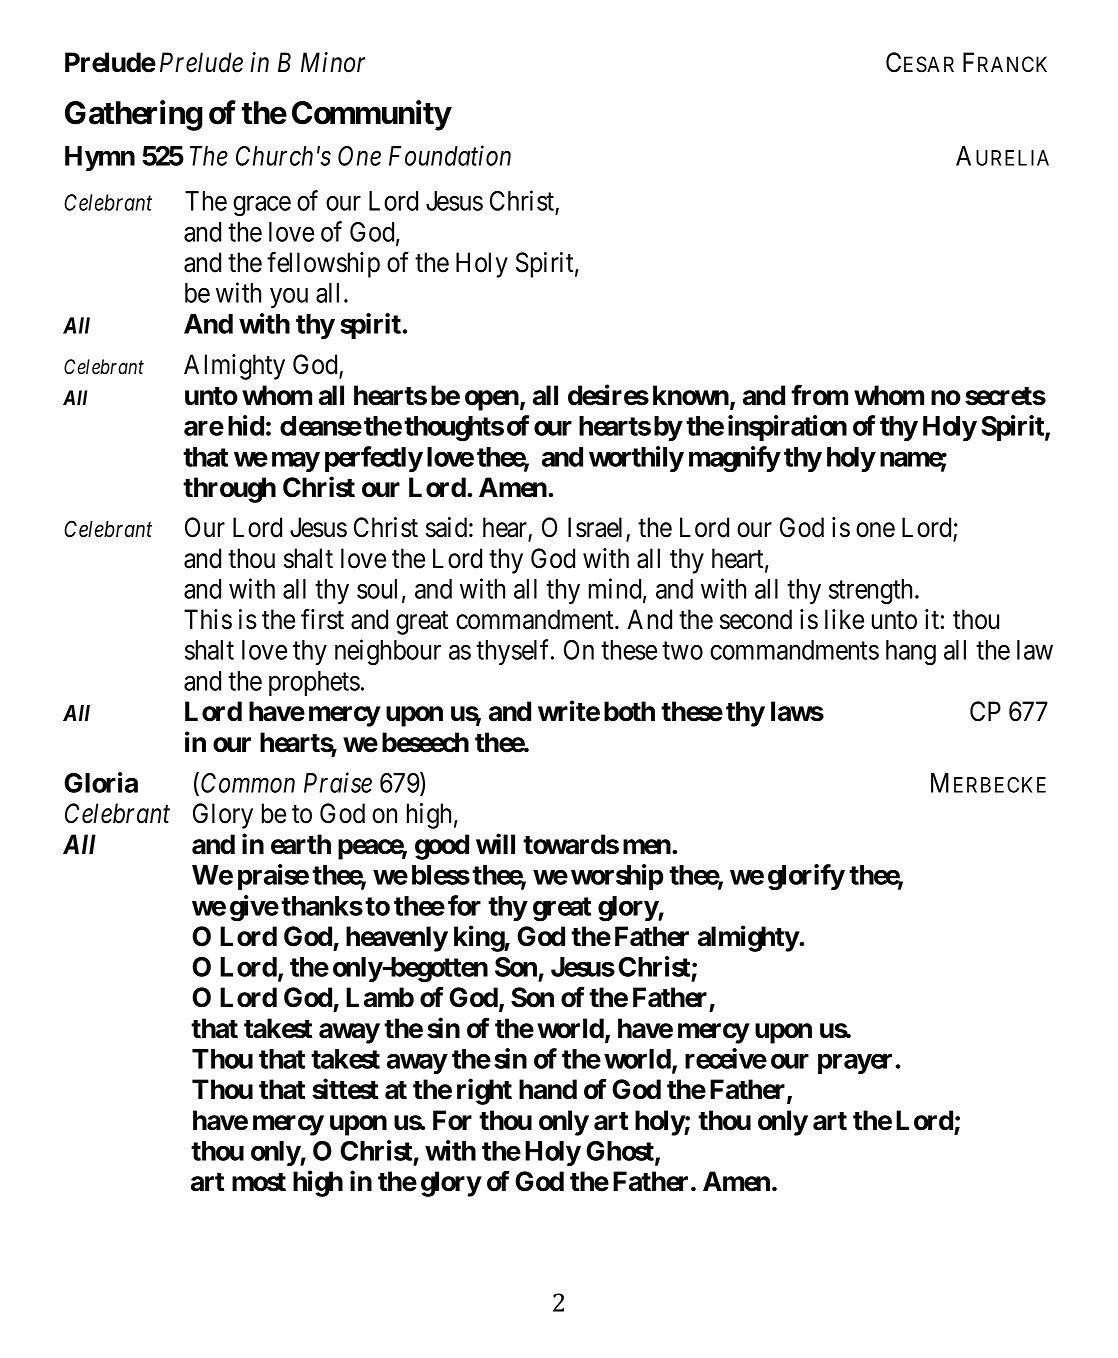 The width and height of the screenshot is (1118, 1358). Describe the element at coordinates (259, 1182) in the screenshot. I see `most` at that location.
